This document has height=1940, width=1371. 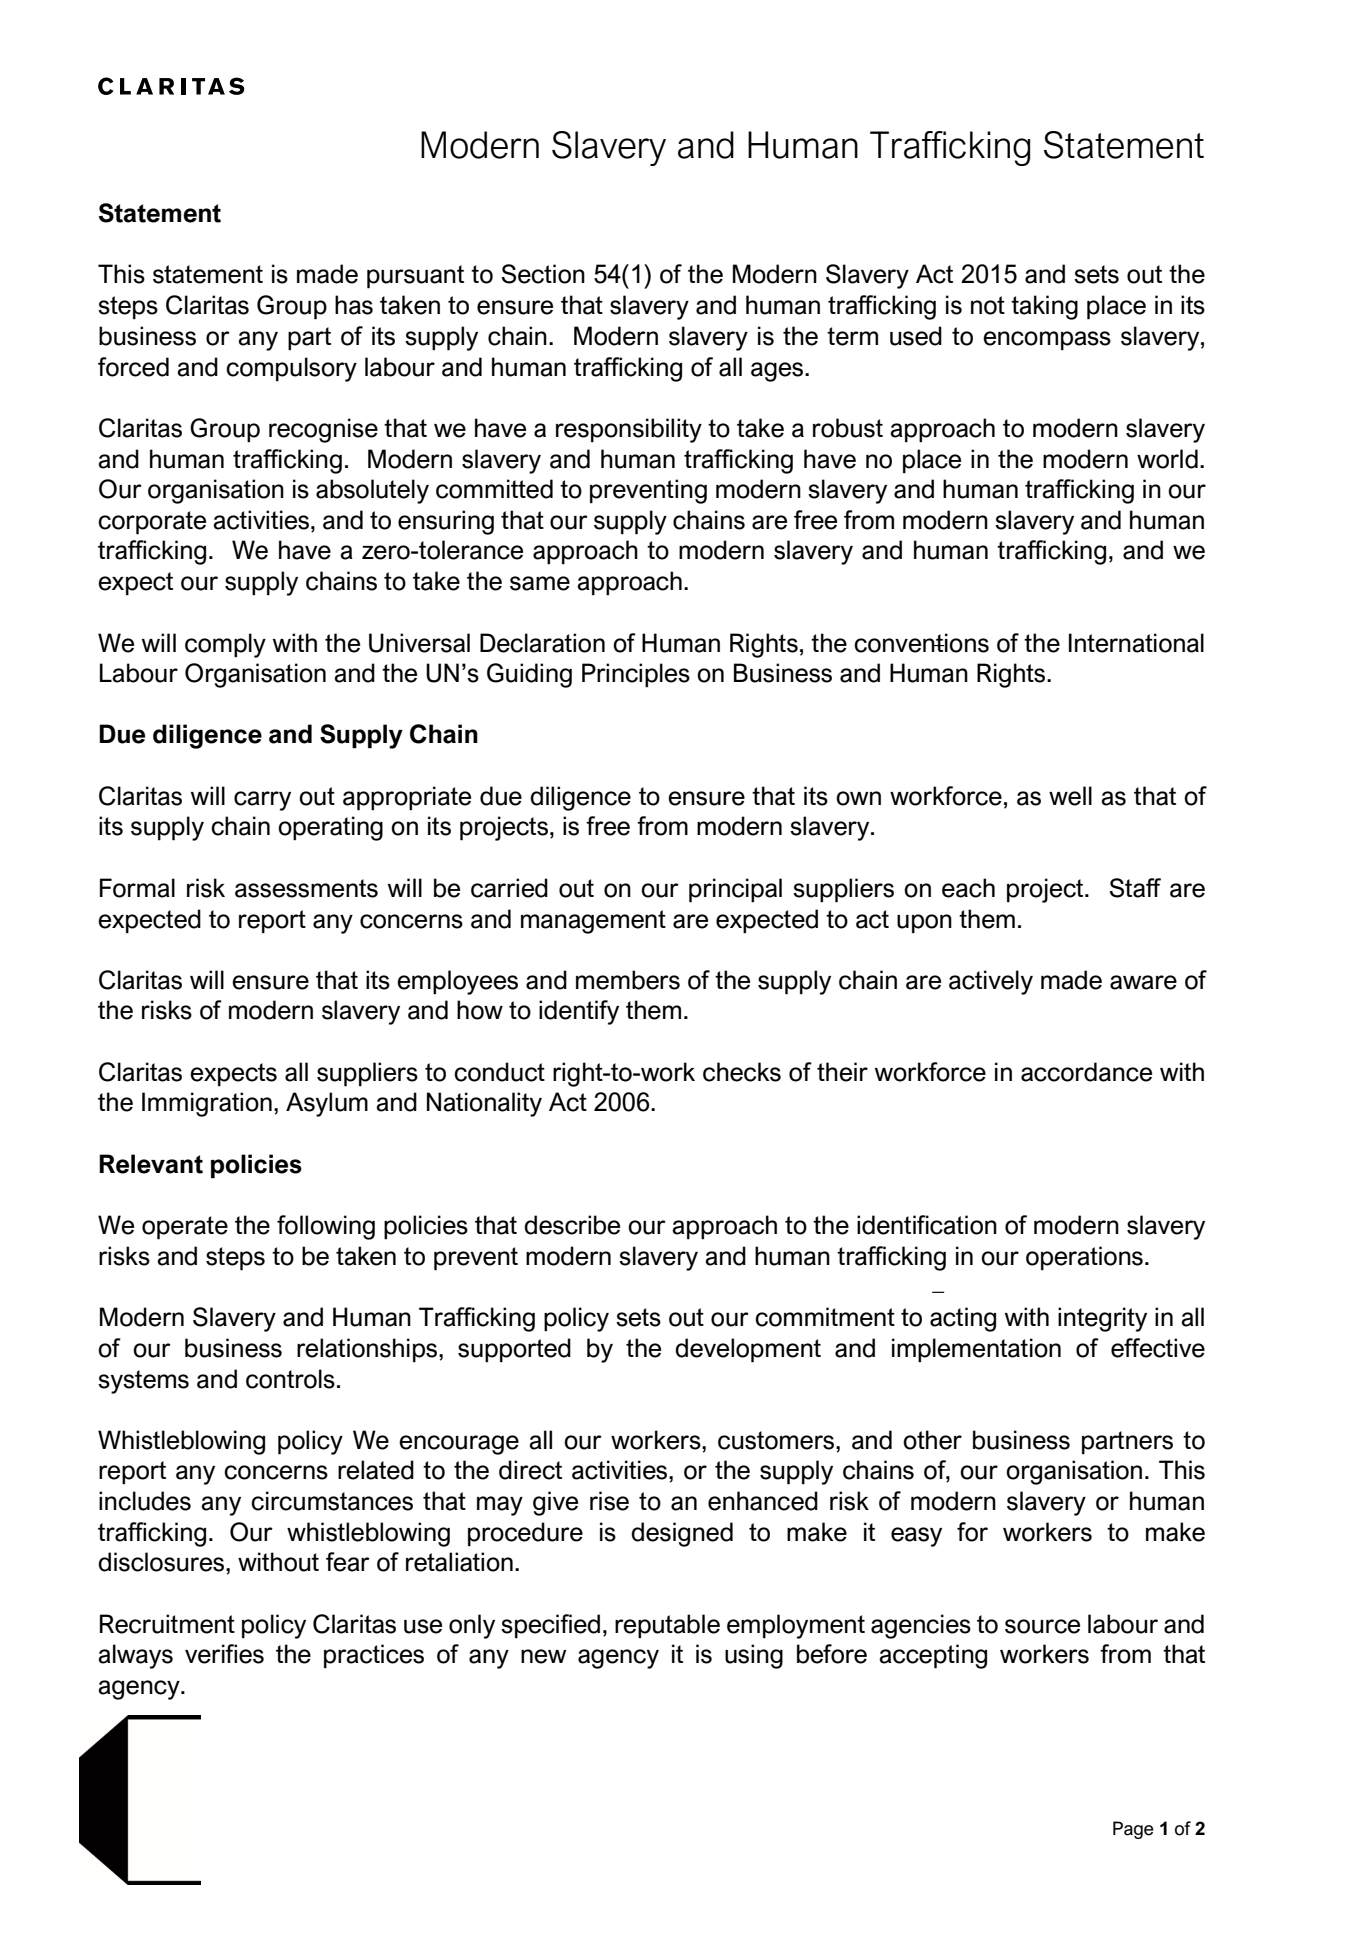 What do you see at coordinates (609, 1501) in the document?
I see `rise` at bounding box center [609, 1501].
